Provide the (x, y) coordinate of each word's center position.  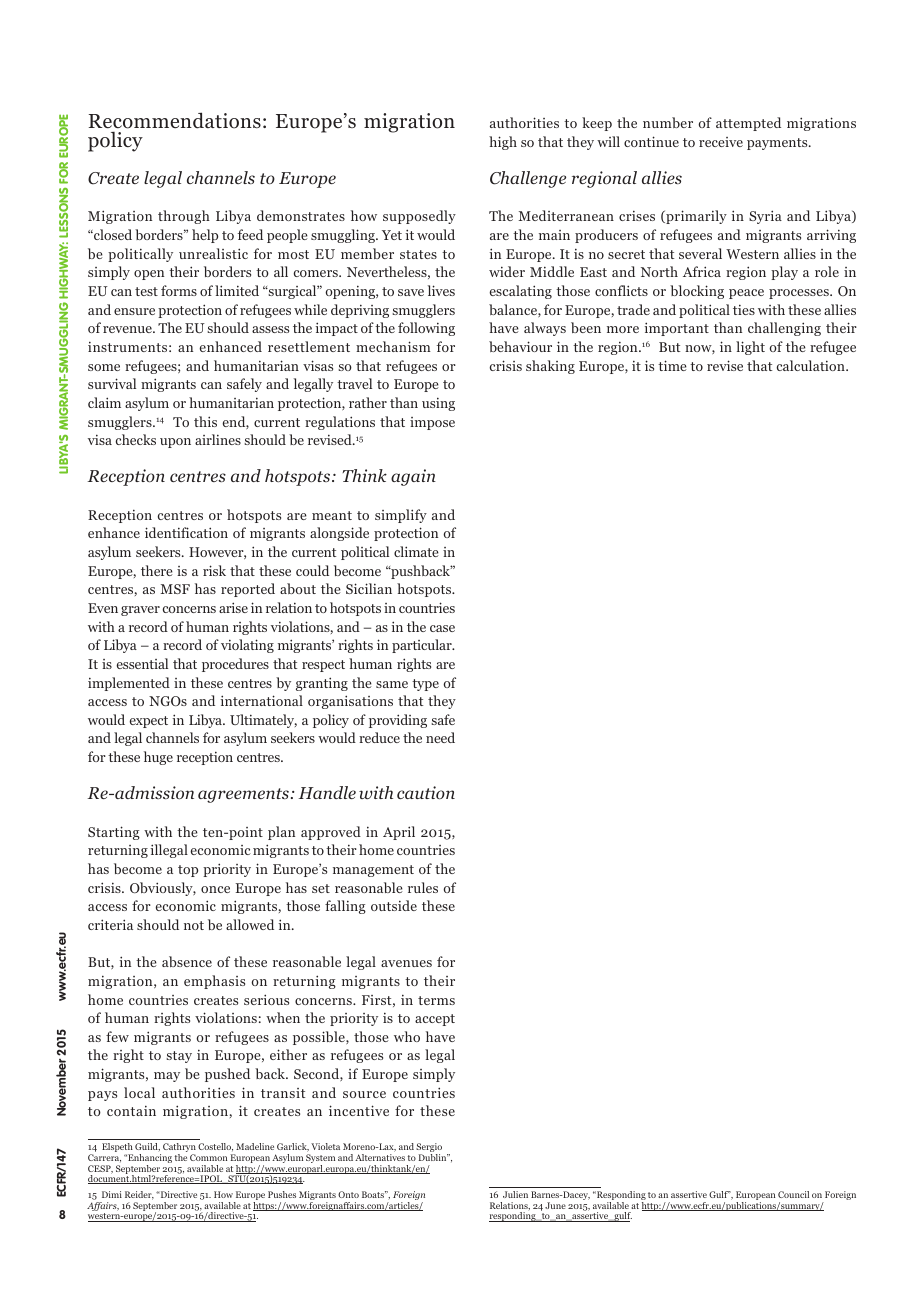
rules (423, 887)
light (750, 348)
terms (436, 1000)
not (194, 925)
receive (721, 142)
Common (208, 1157)
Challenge (528, 179)
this (205, 421)
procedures (235, 665)
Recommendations (175, 120)
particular (423, 646)
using (438, 404)
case (442, 628)
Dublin (434, 1157)
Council (793, 1194)
